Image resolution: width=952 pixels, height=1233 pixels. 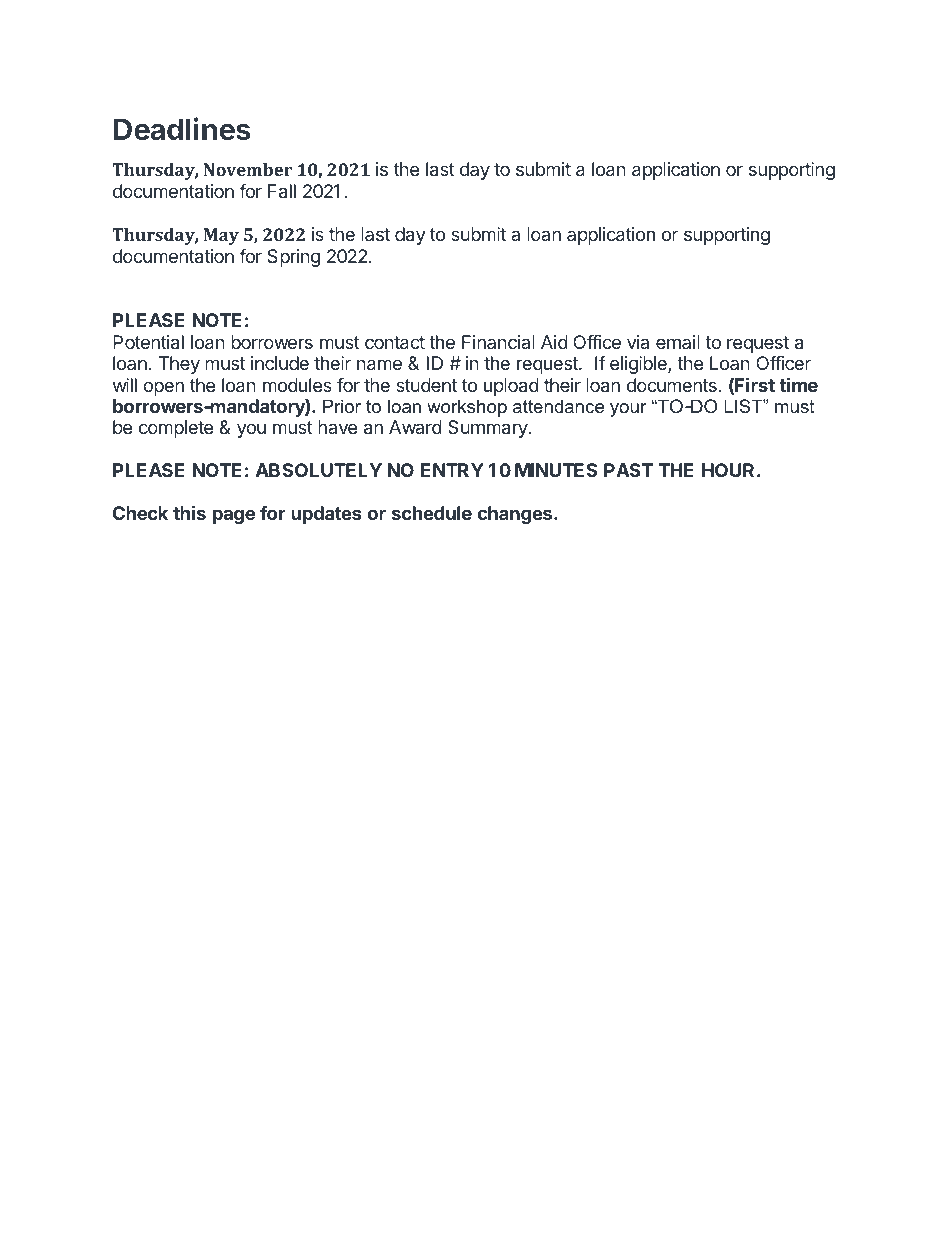 I want to click on Spring, so click(x=294, y=258).
